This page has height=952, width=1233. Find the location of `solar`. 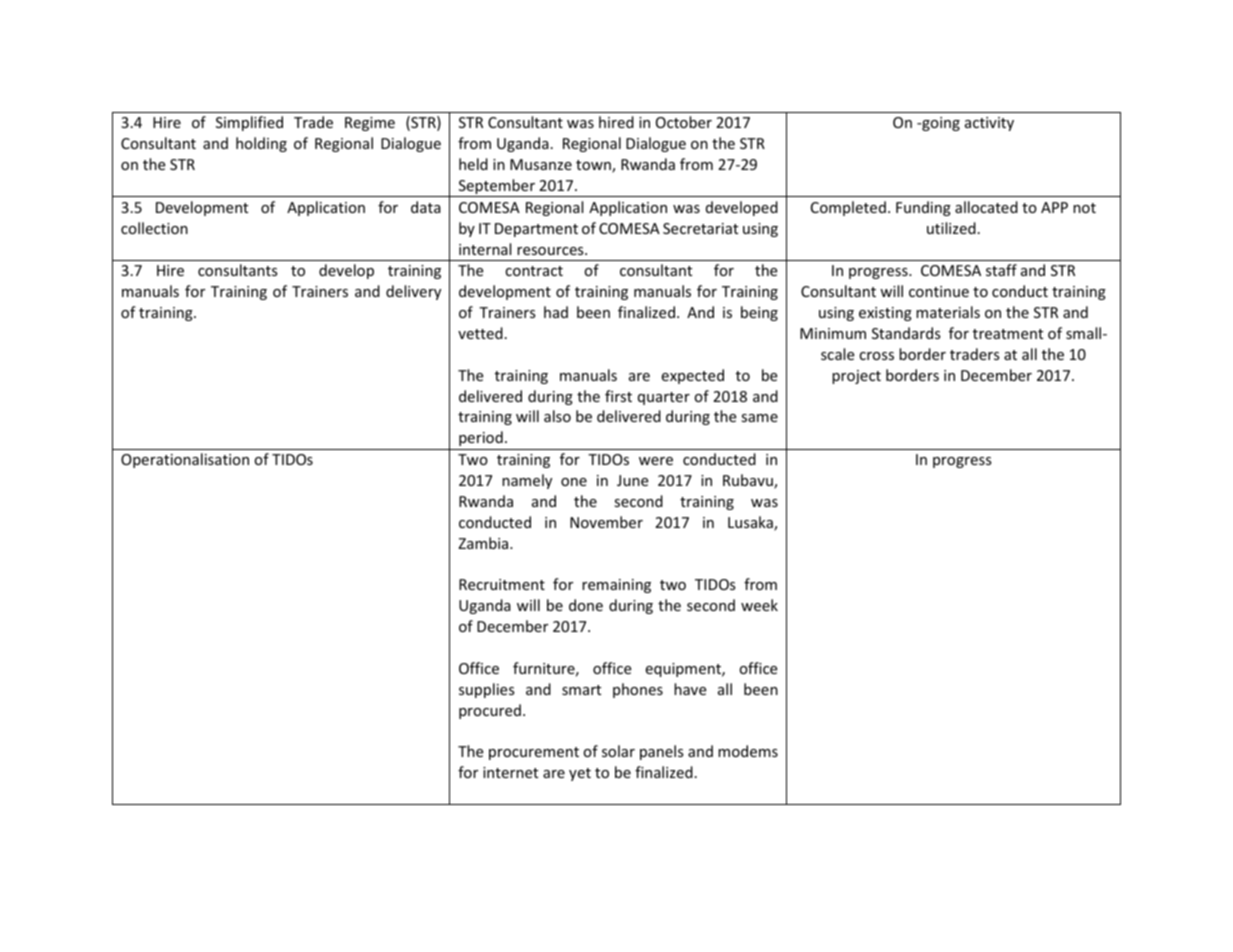

solar is located at coordinates (618, 751).
